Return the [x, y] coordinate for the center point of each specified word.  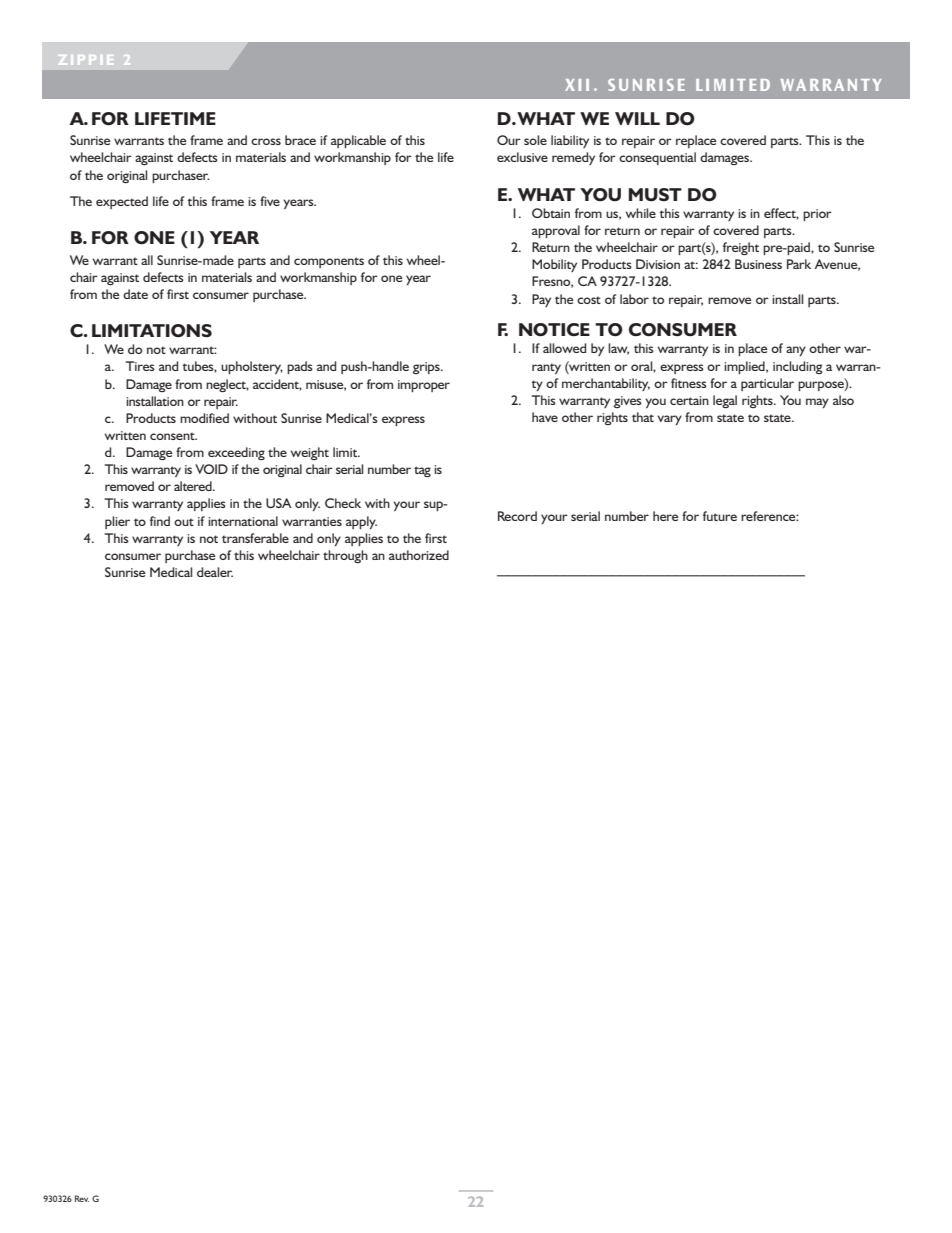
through [345, 556]
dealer [215, 572]
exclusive [522, 157]
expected [122, 202]
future [720, 516]
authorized [419, 555]
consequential [657, 158]
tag [422, 471]
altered [194, 486]
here [665, 516]
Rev [82, 1198]
